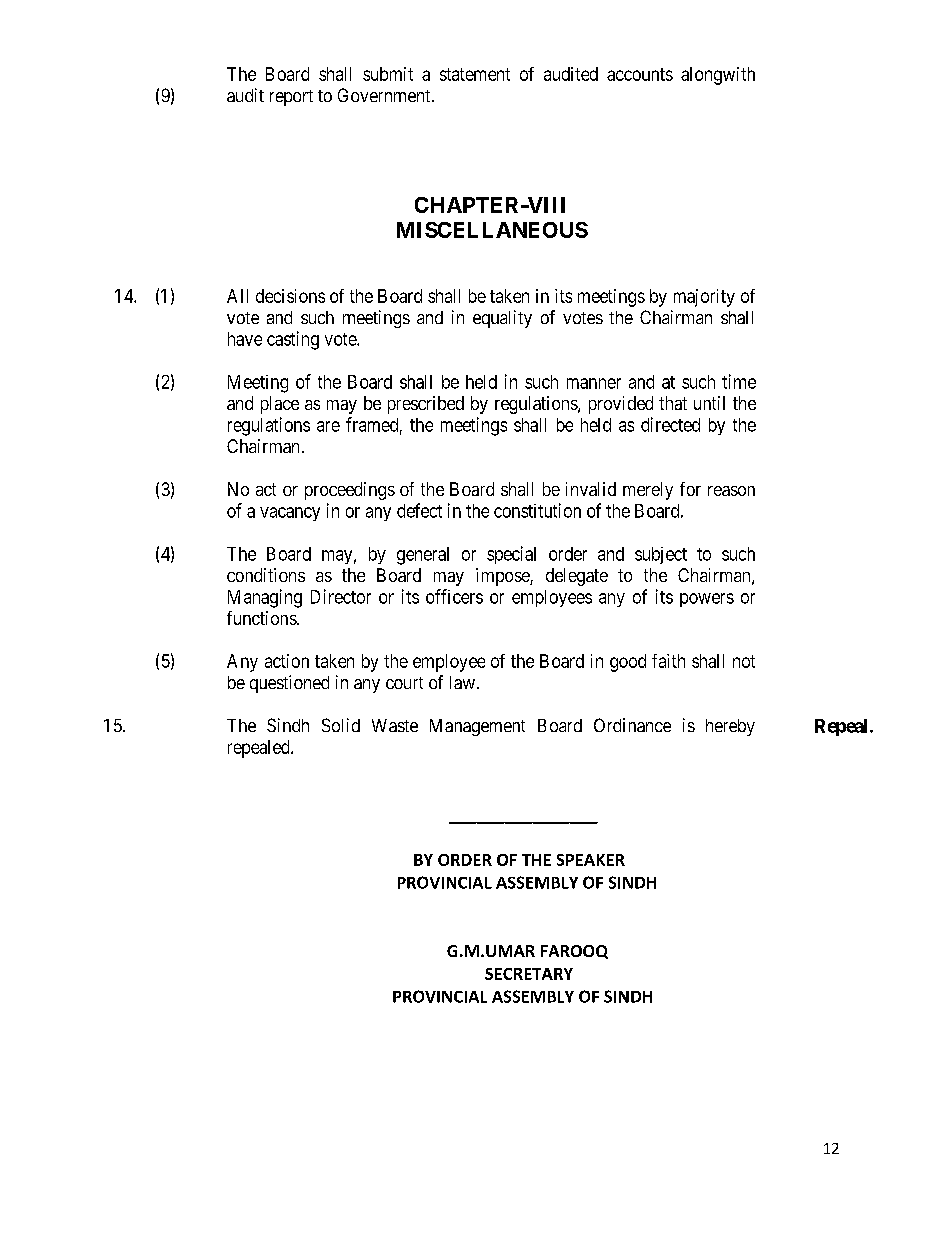 The image size is (952, 1233). I want to click on action, so click(287, 661).
